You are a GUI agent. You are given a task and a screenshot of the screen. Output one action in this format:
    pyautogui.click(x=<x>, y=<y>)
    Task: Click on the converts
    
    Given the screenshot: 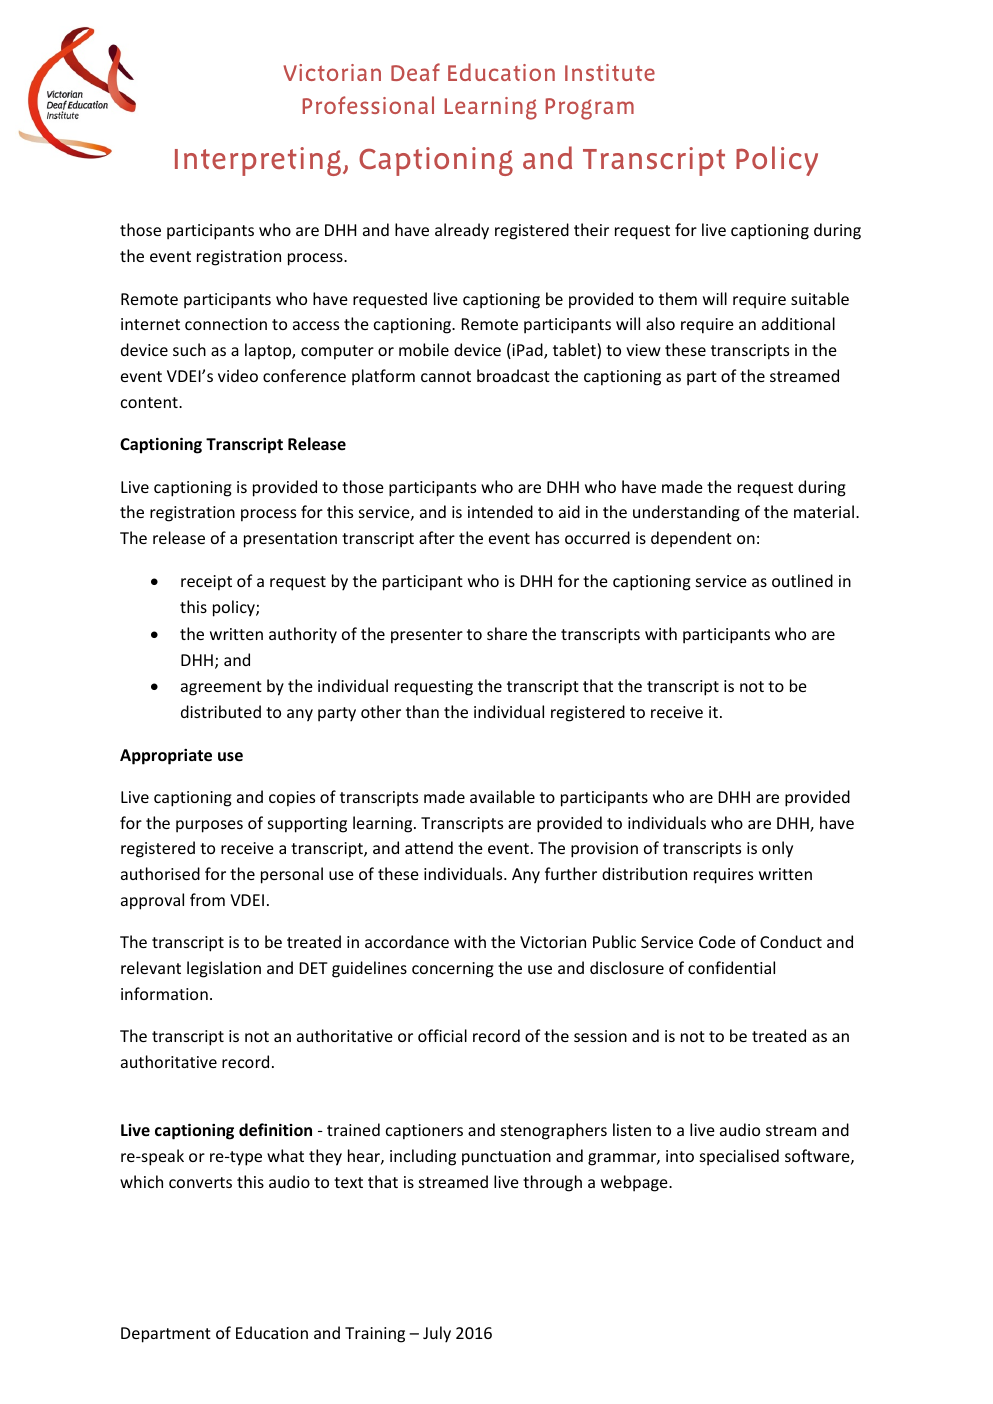 What is the action you would take?
    pyautogui.click(x=200, y=1182)
